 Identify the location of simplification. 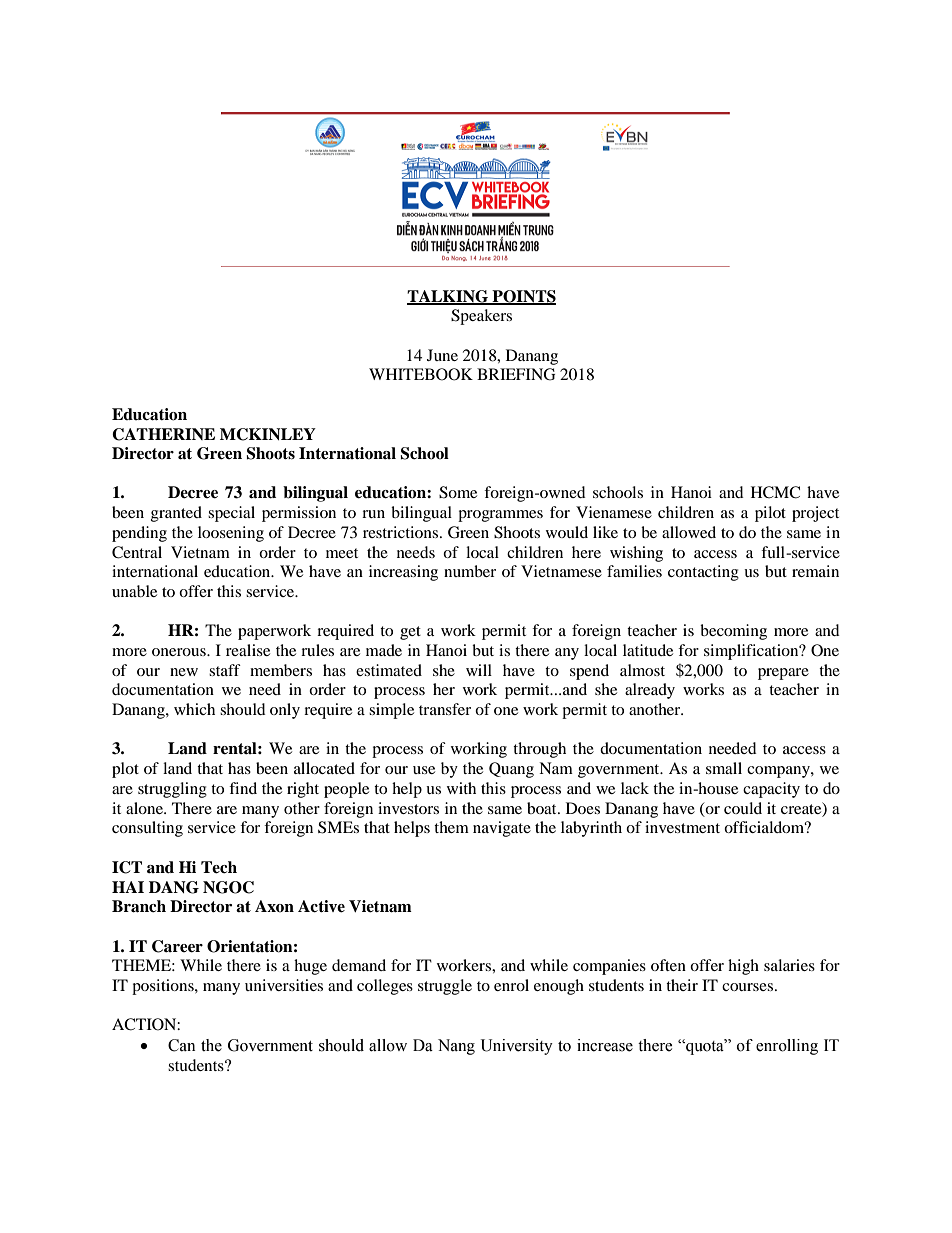
(752, 652).
